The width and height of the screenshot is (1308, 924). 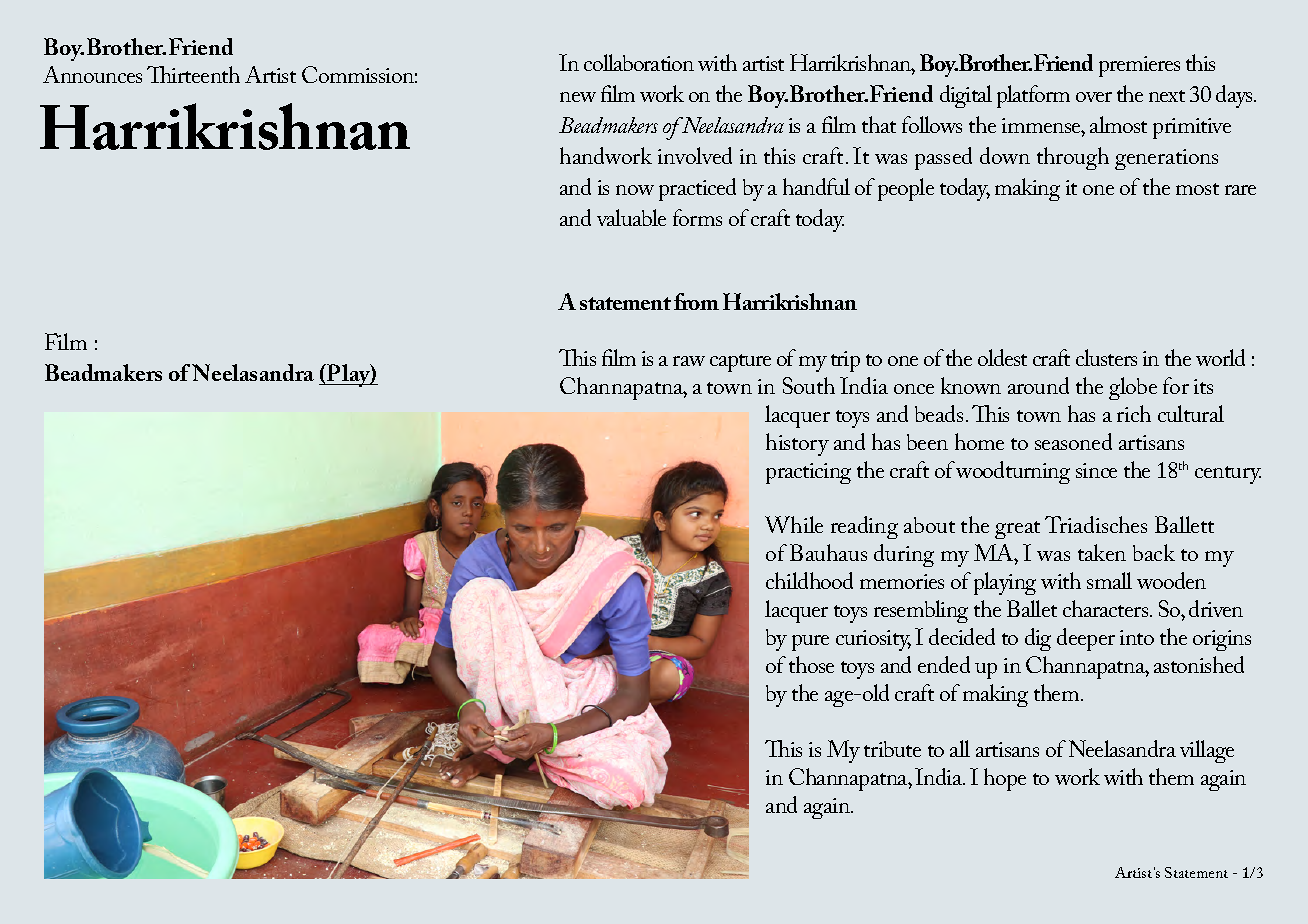 What do you see at coordinates (639, 62) in the screenshot?
I see `collaboration` at bounding box center [639, 62].
